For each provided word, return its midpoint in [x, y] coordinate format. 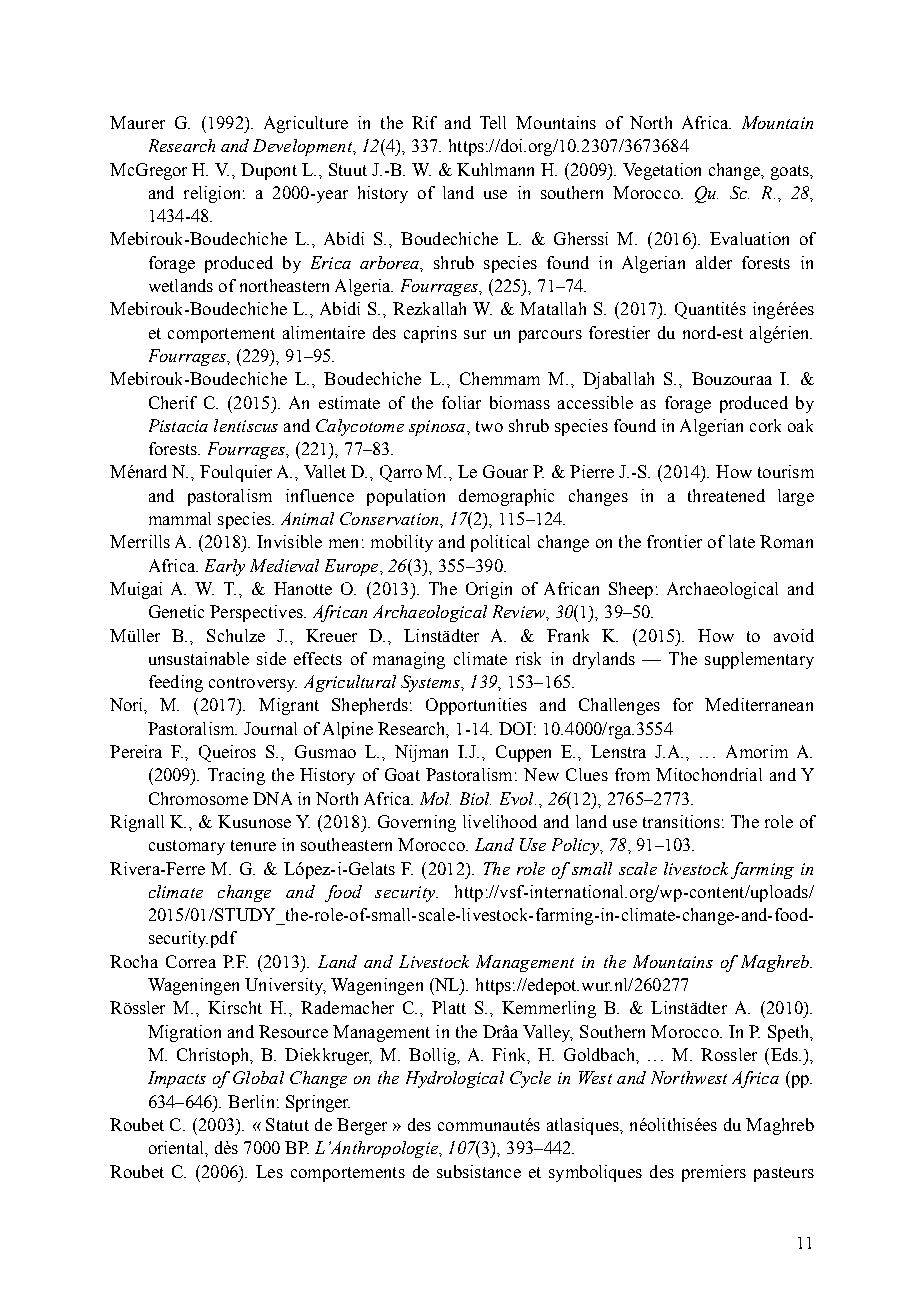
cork [765, 425]
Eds [784, 1054]
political [500, 543]
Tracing [236, 776]
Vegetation [662, 171]
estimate [349, 402]
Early [225, 567]
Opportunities [476, 706]
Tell [493, 122]
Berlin [251, 1101]
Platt [449, 1007]
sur [475, 334]
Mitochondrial [709, 774]
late [742, 541]
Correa [191, 961]
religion [214, 194]
